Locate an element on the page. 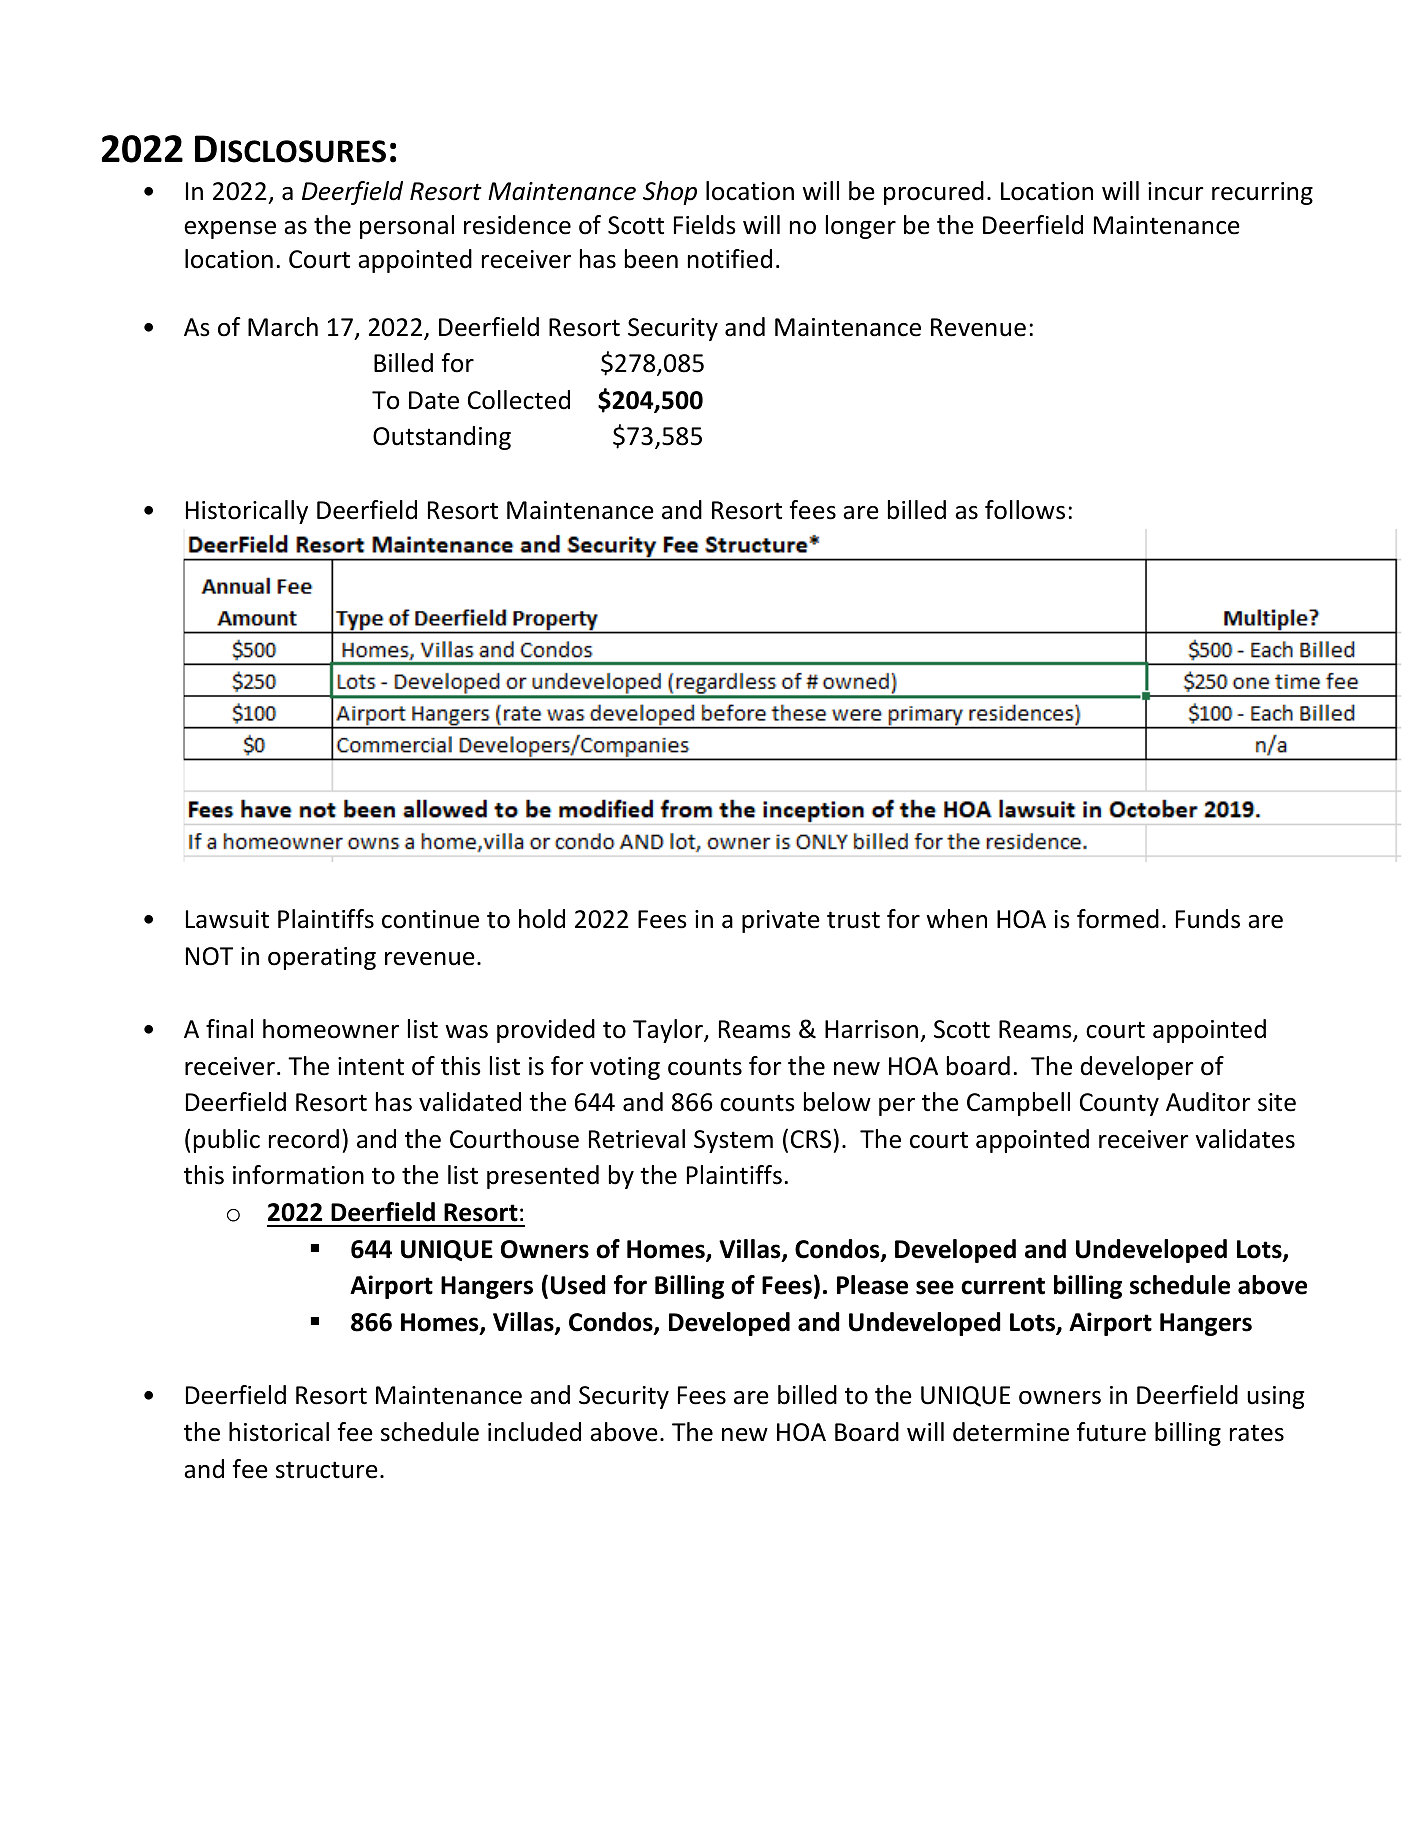  follows is located at coordinates (1025, 510).
